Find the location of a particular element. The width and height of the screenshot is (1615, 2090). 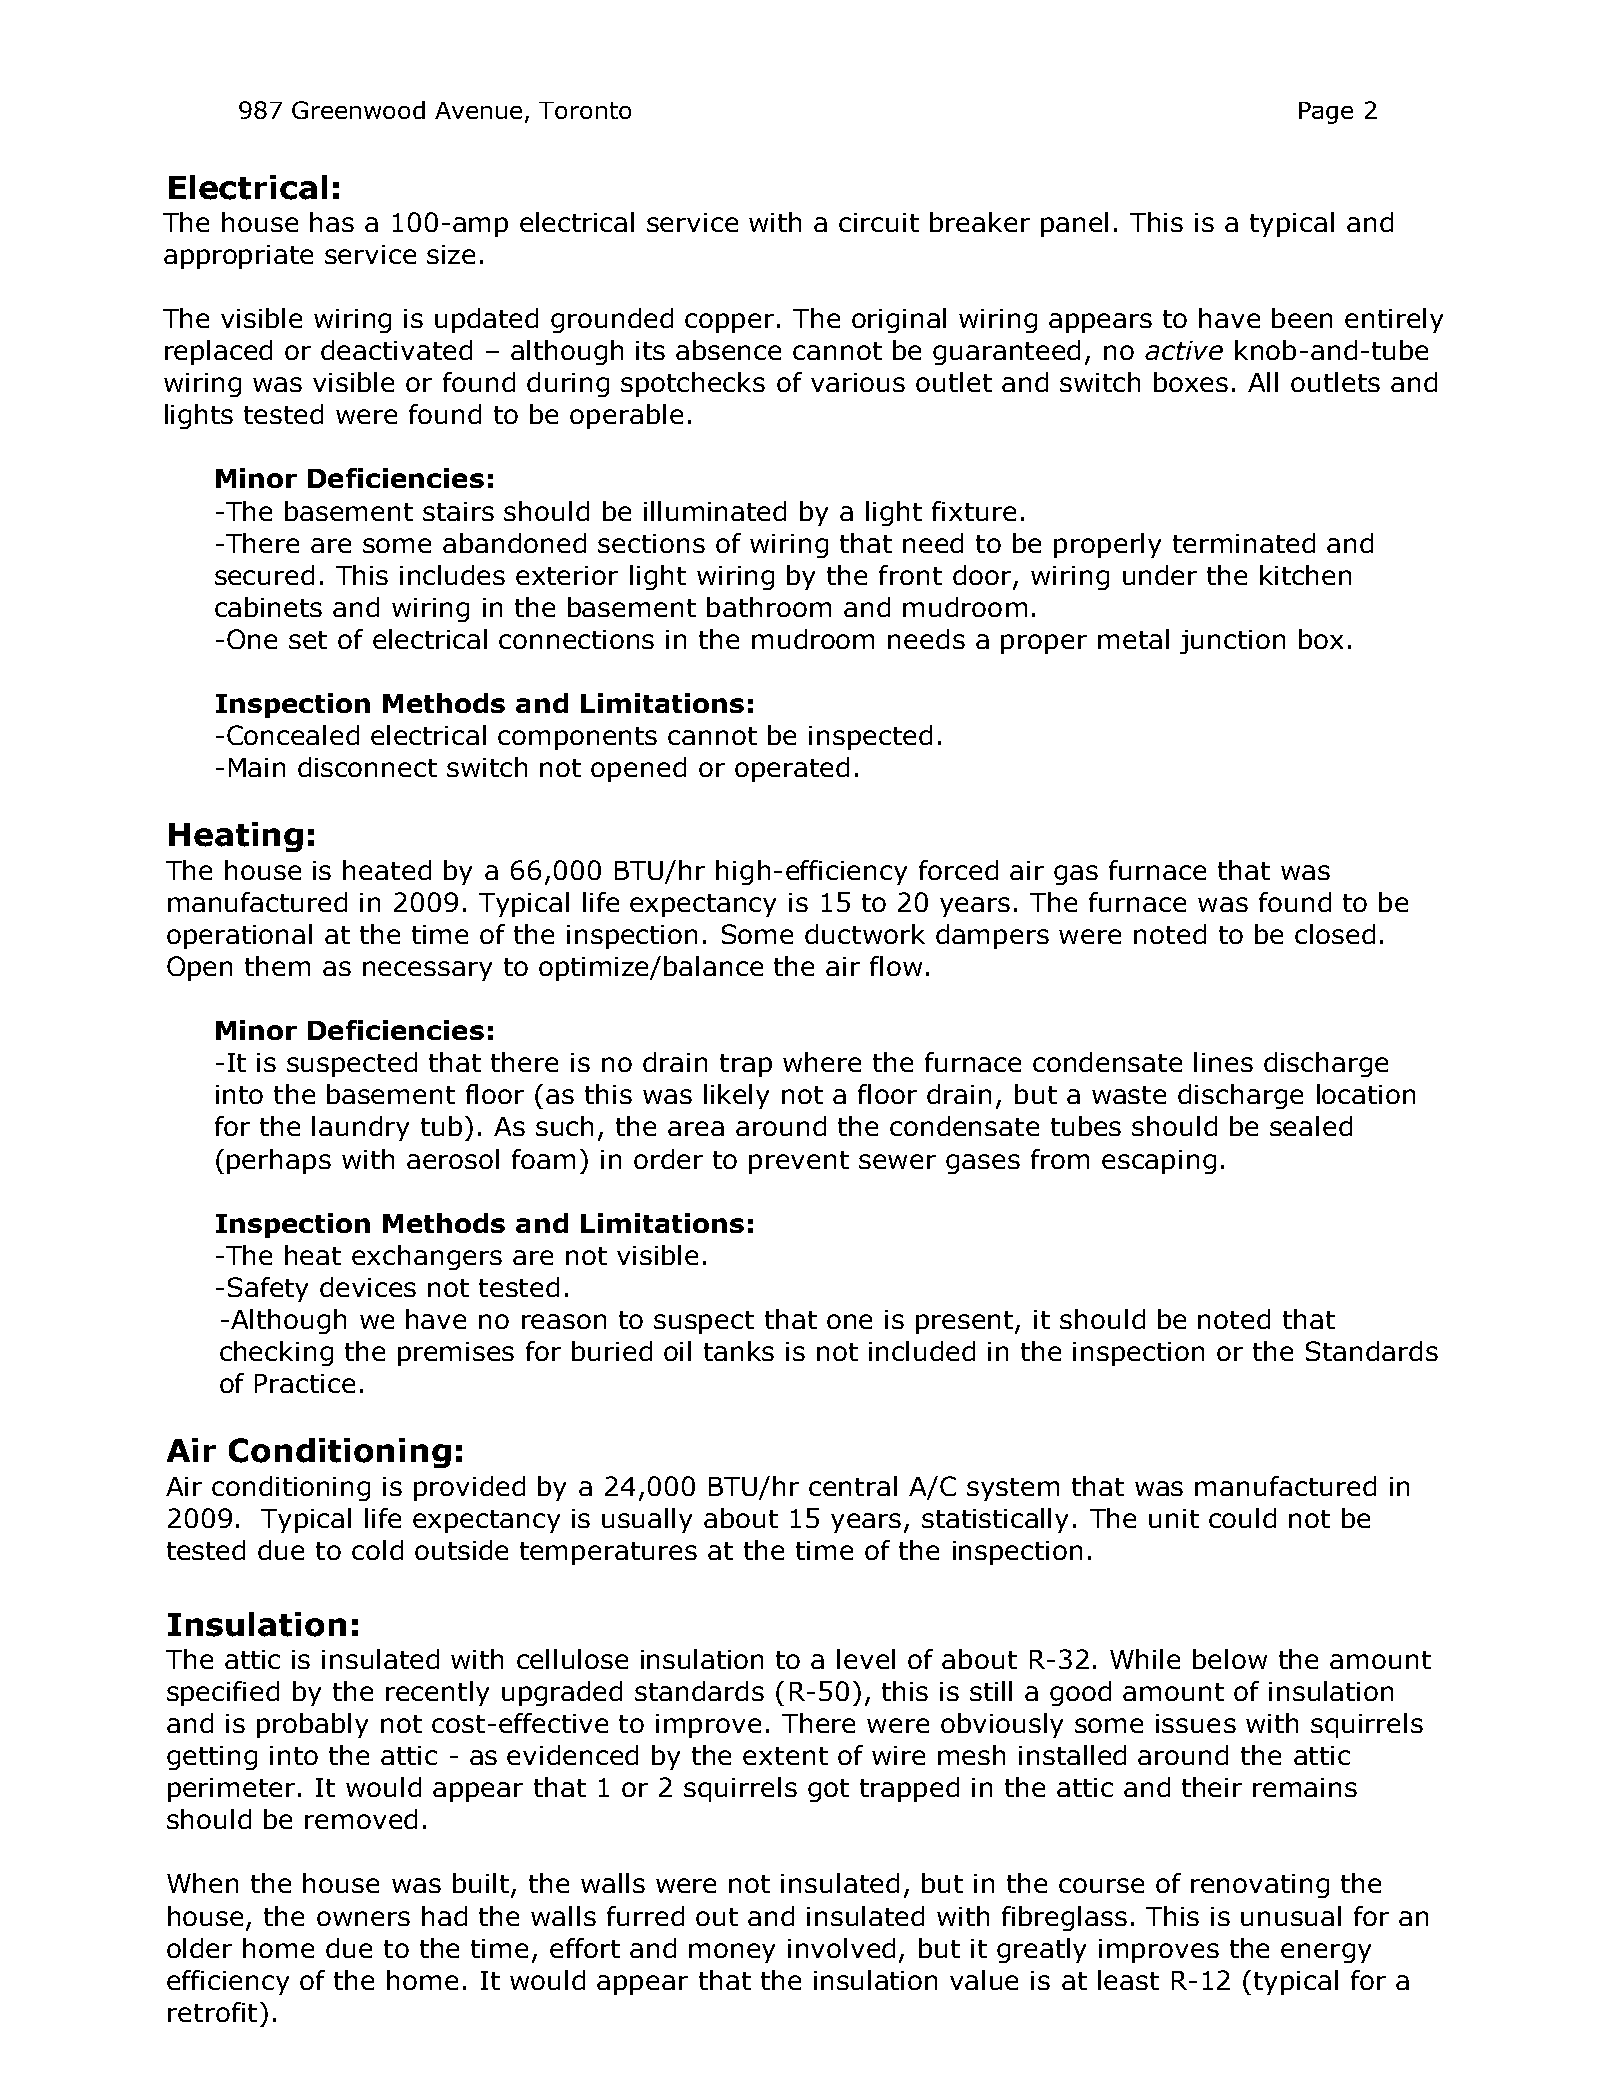

operated is located at coordinates (792, 769).
